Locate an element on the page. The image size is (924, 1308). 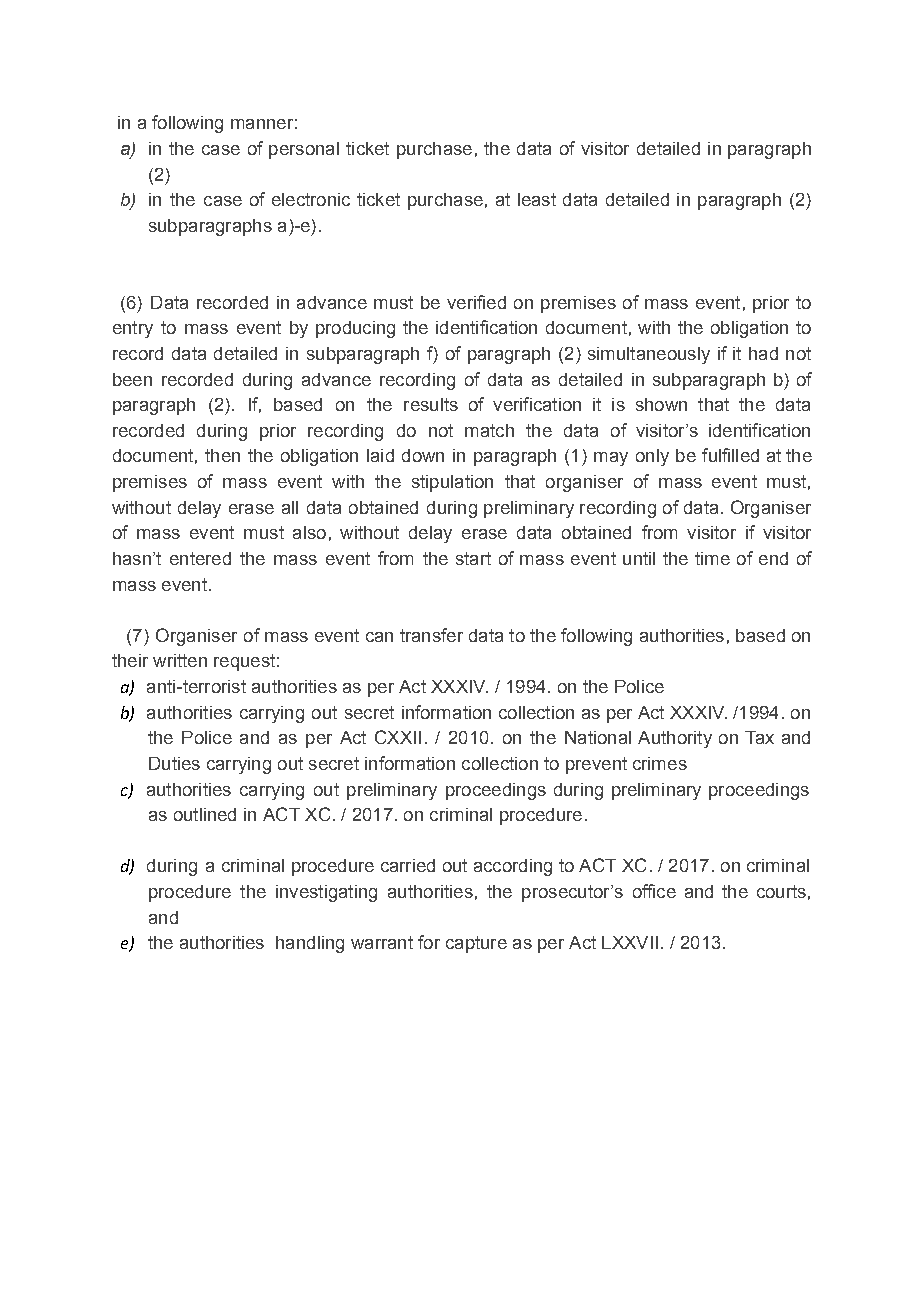
results is located at coordinates (431, 404).
